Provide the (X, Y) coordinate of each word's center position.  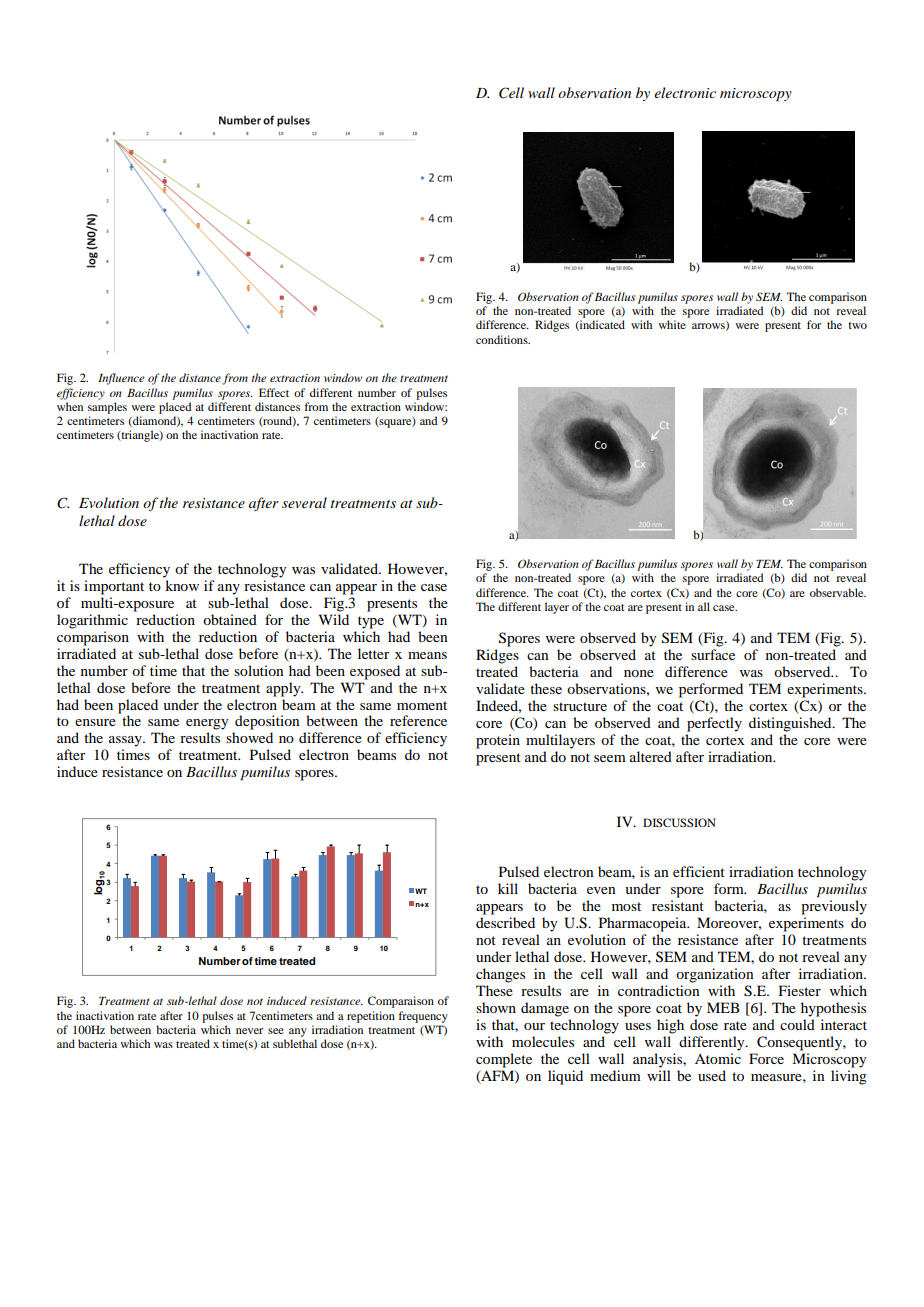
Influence (121, 379)
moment (422, 705)
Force (766, 1058)
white (672, 324)
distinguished (791, 724)
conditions (503, 339)
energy (207, 724)
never (249, 1031)
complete (504, 1060)
